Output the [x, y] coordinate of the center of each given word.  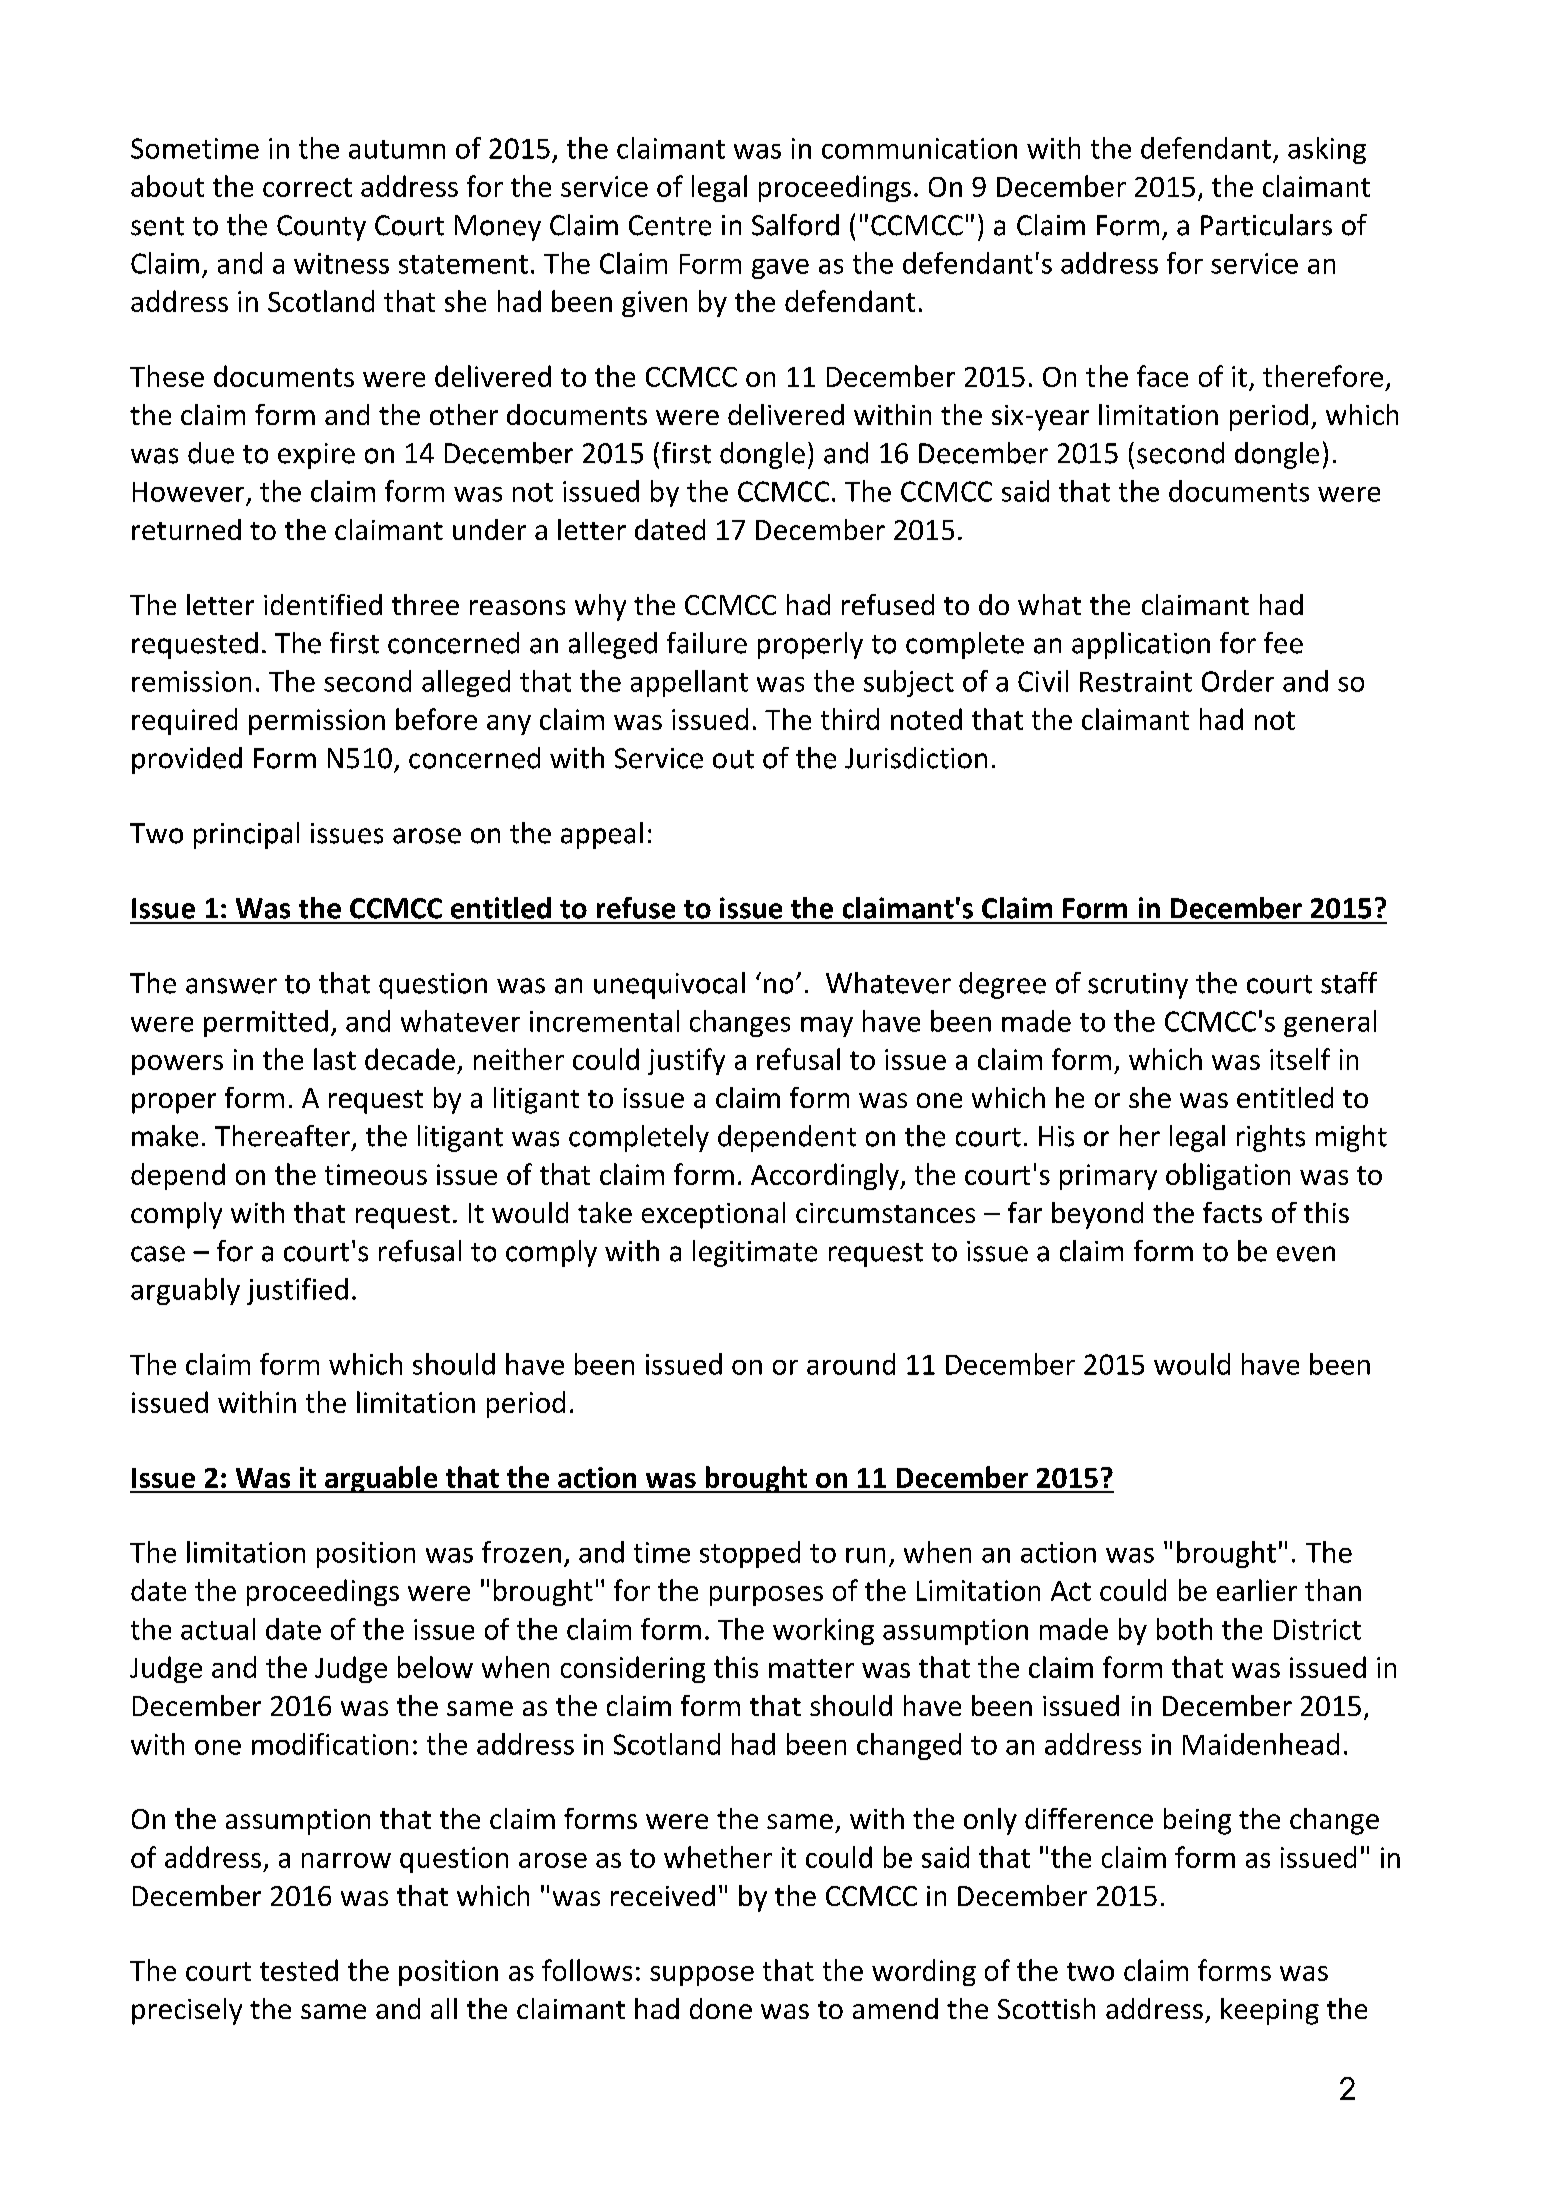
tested [299, 1970]
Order [1238, 681]
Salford [795, 225]
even [1306, 1254]
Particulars [1266, 225]
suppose [702, 1976]
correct [307, 187]
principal [246, 835]
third [850, 719]
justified [297, 1291]
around [851, 1364]
